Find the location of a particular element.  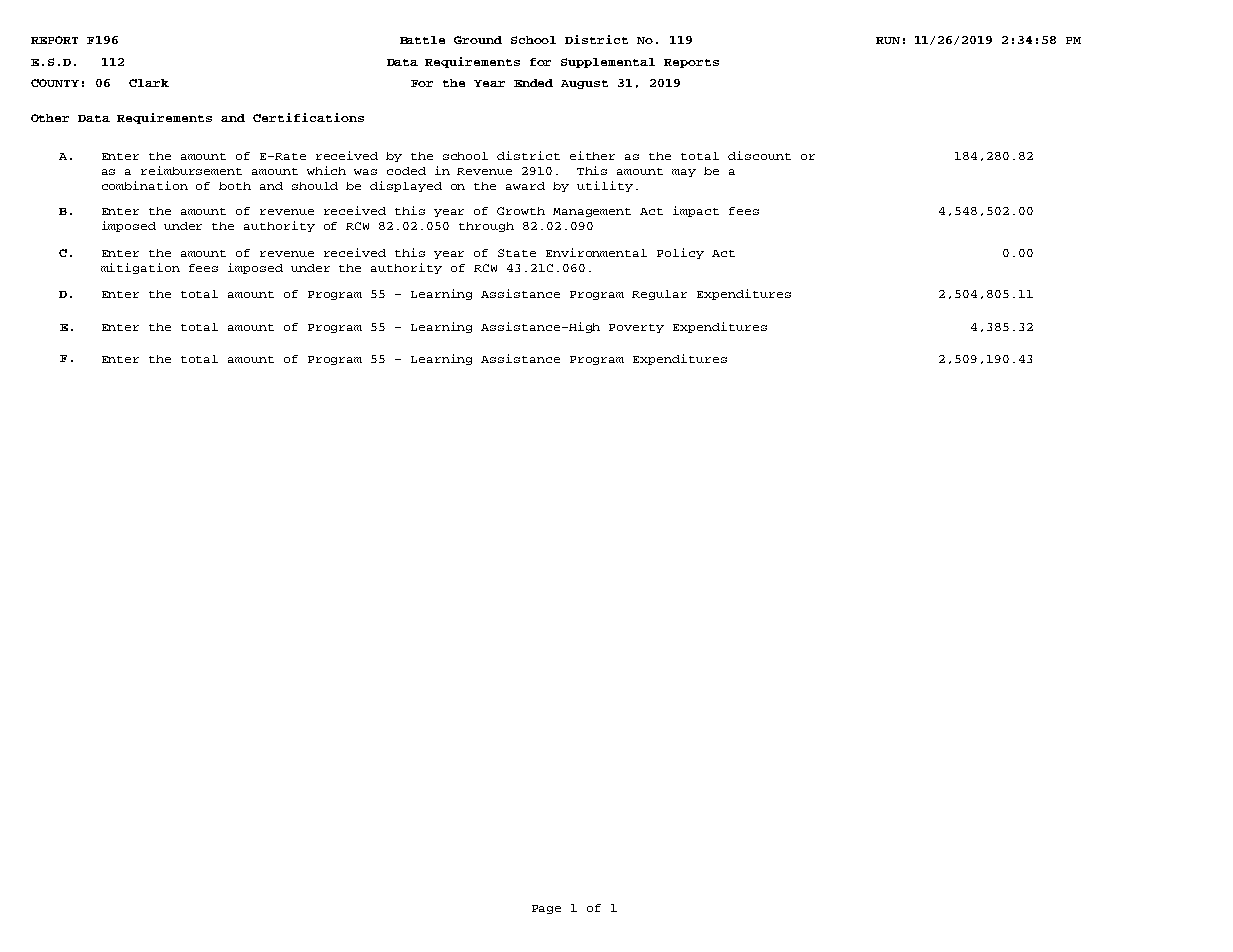

Regular is located at coordinates (659, 295).
